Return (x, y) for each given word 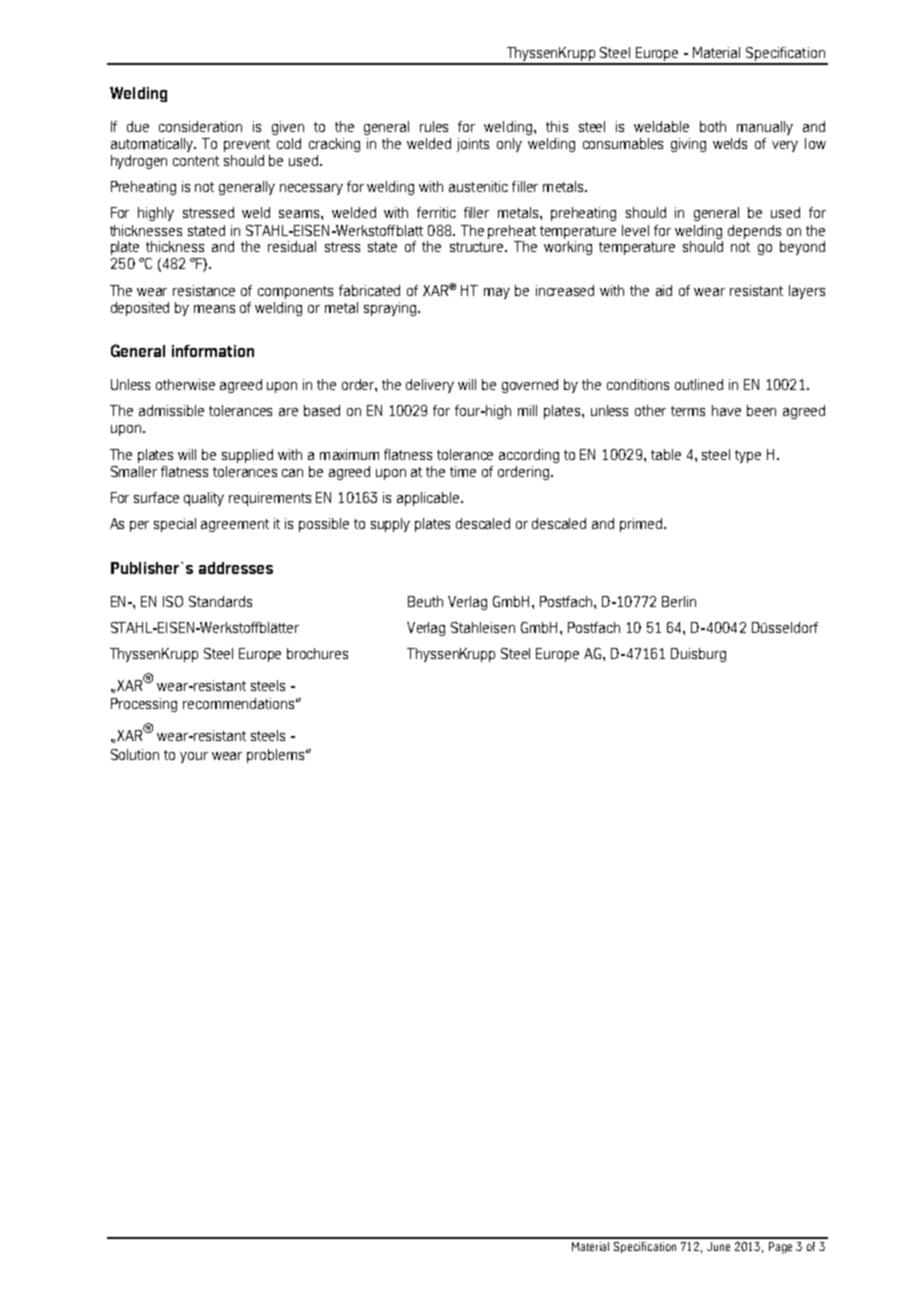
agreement (235, 525)
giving (688, 145)
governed (530, 386)
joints (473, 145)
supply (390, 525)
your (194, 757)
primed (642, 525)
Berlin (679, 601)
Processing (144, 705)
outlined (699, 384)
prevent (247, 145)
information (213, 351)
